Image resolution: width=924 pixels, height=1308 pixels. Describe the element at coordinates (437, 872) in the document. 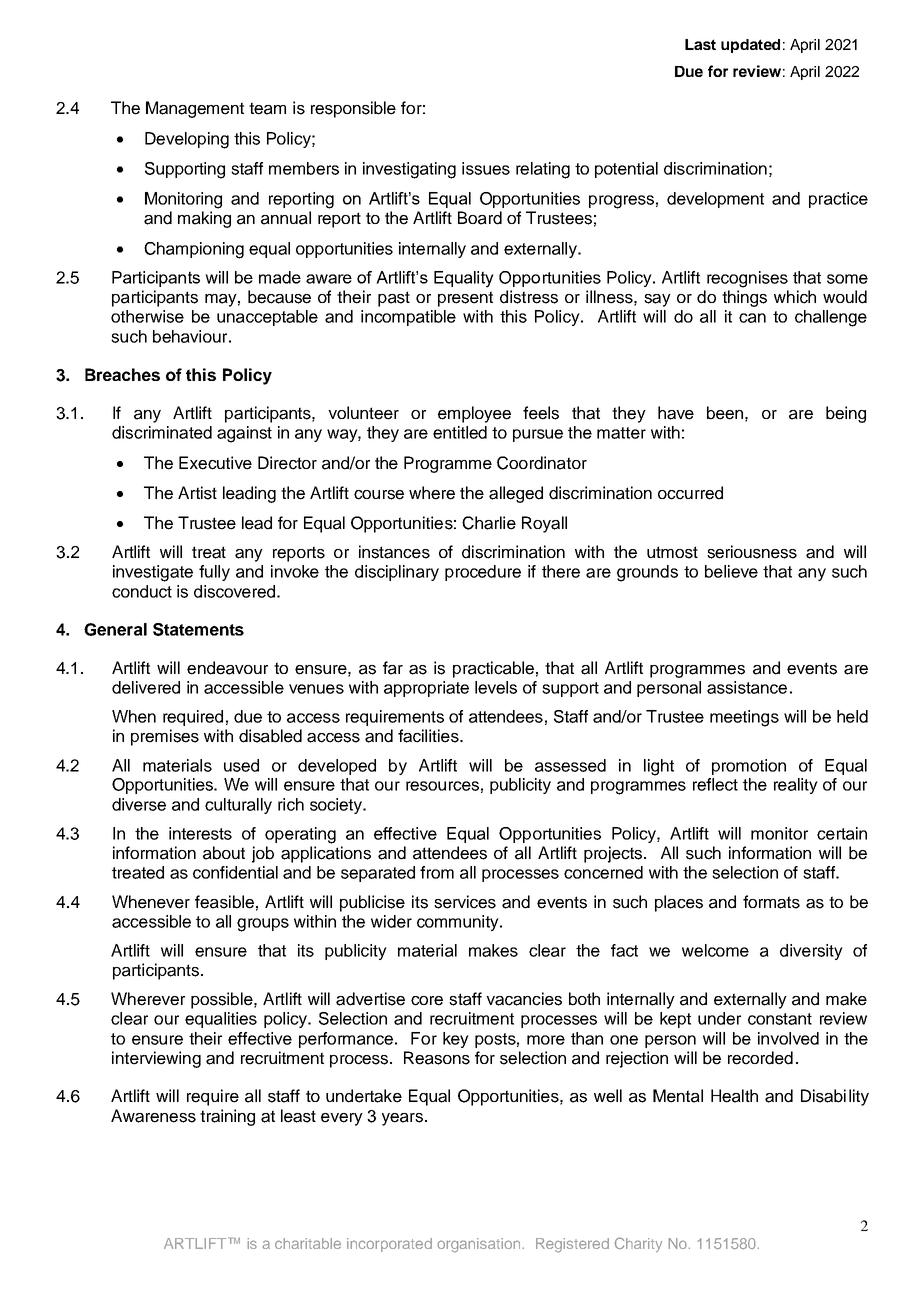

I see `from` at that location.
